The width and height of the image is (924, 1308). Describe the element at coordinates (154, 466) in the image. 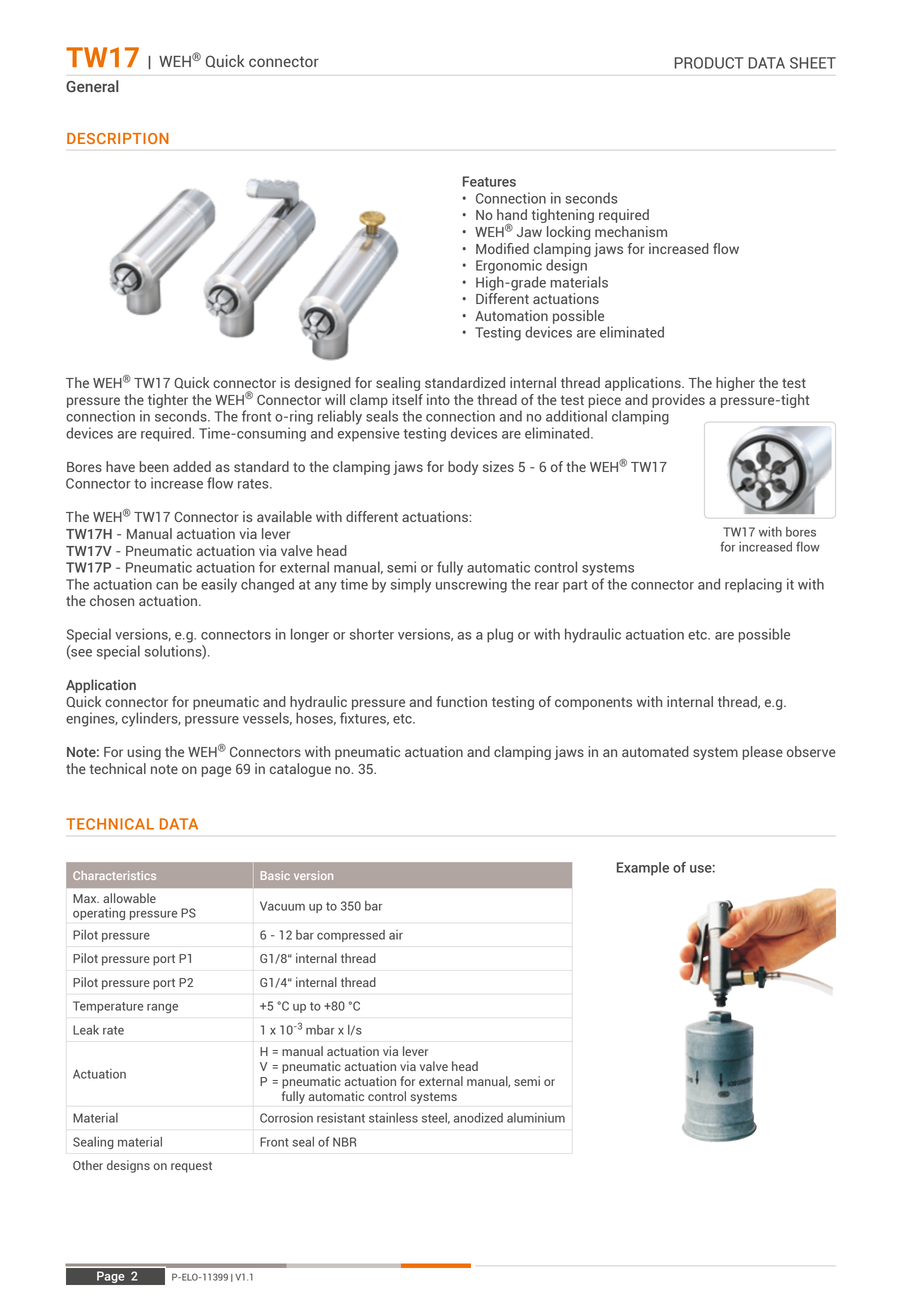

I see `been` at that location.
